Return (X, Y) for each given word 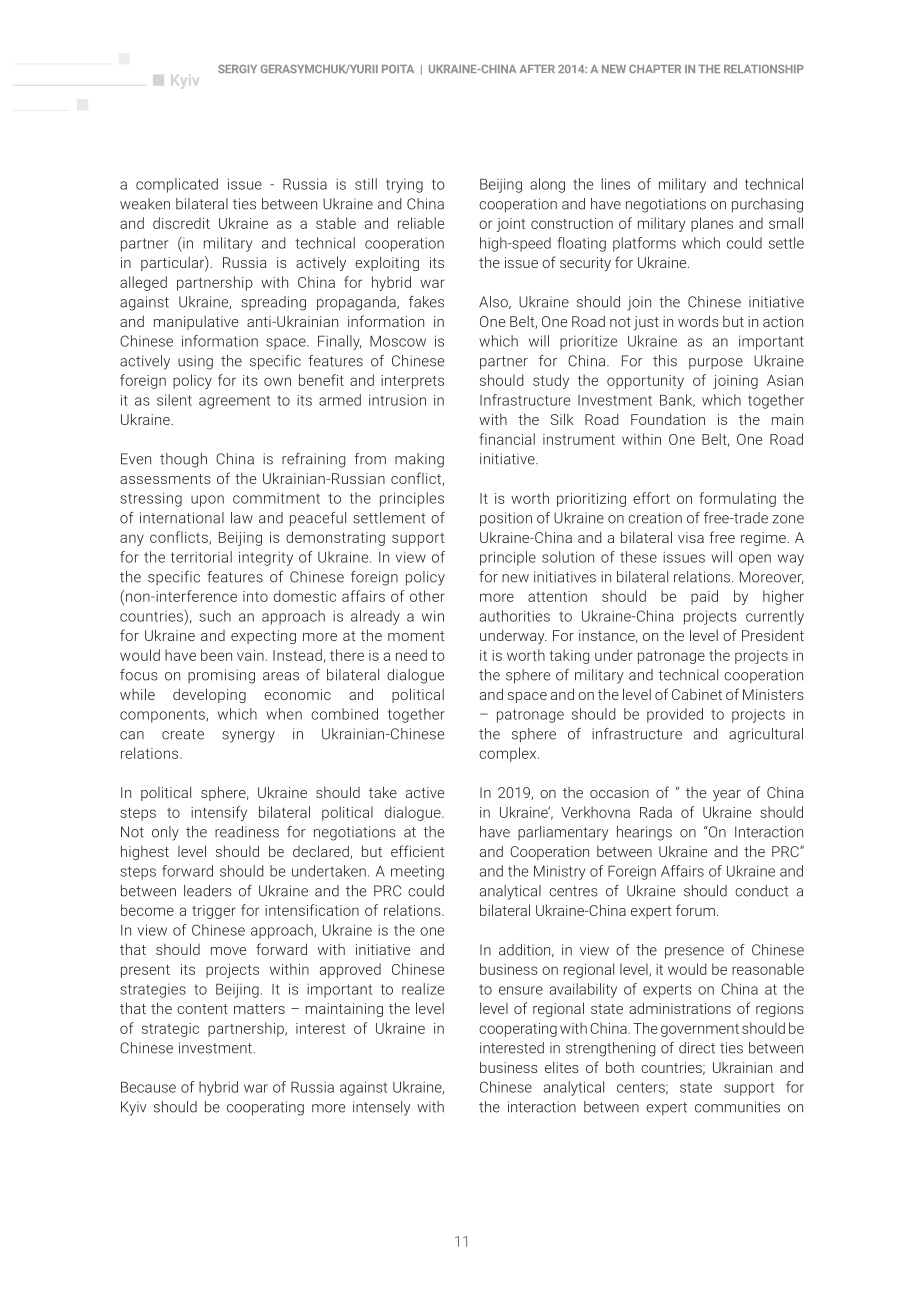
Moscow (398, 341)
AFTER (537, 69)
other (427, 596)
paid (704, 597)
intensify (219, 813)
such (215, 616)
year (727, 795)
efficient (417, 851)
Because (148, 1087)
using (195, 362)
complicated (177, 185)
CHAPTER (655, 69)
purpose (716, 363)
